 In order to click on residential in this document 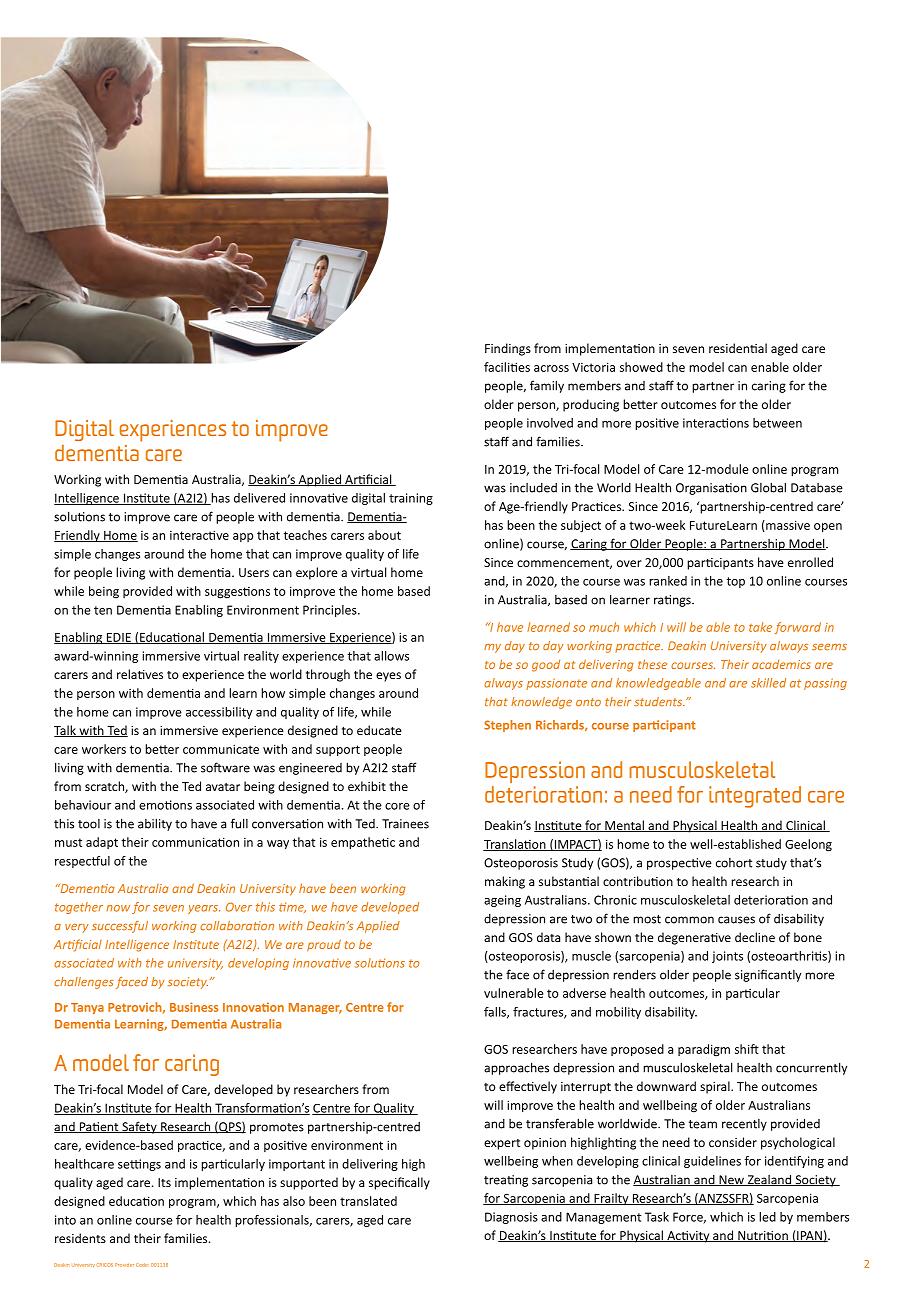, I will do `click(738, 348)`.
